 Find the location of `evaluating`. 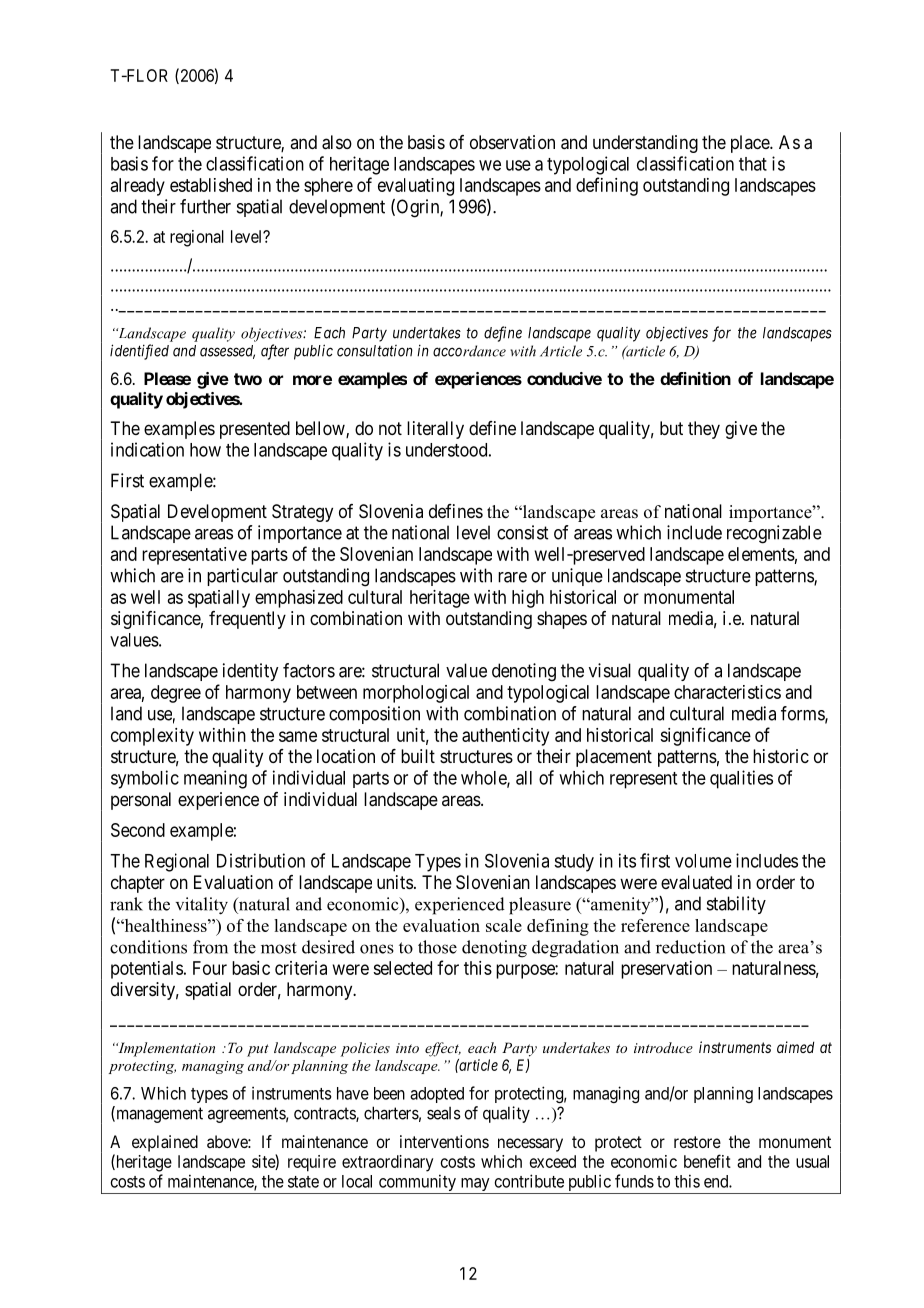

evaluating is located at coordinates (416, 187).
